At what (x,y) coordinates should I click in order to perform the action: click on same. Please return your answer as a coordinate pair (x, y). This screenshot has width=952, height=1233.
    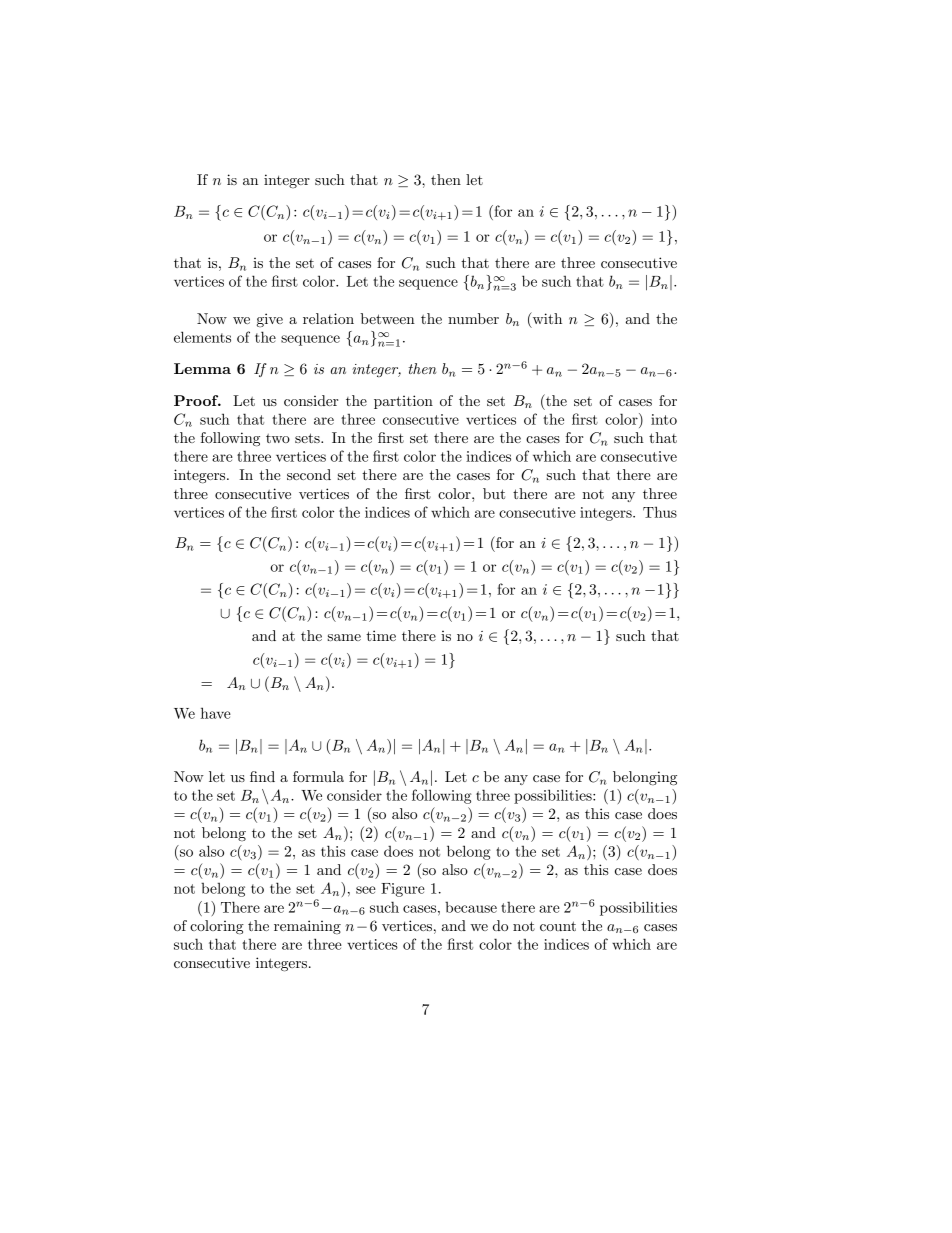
    Looking at the image, I should click on (344, 637).
